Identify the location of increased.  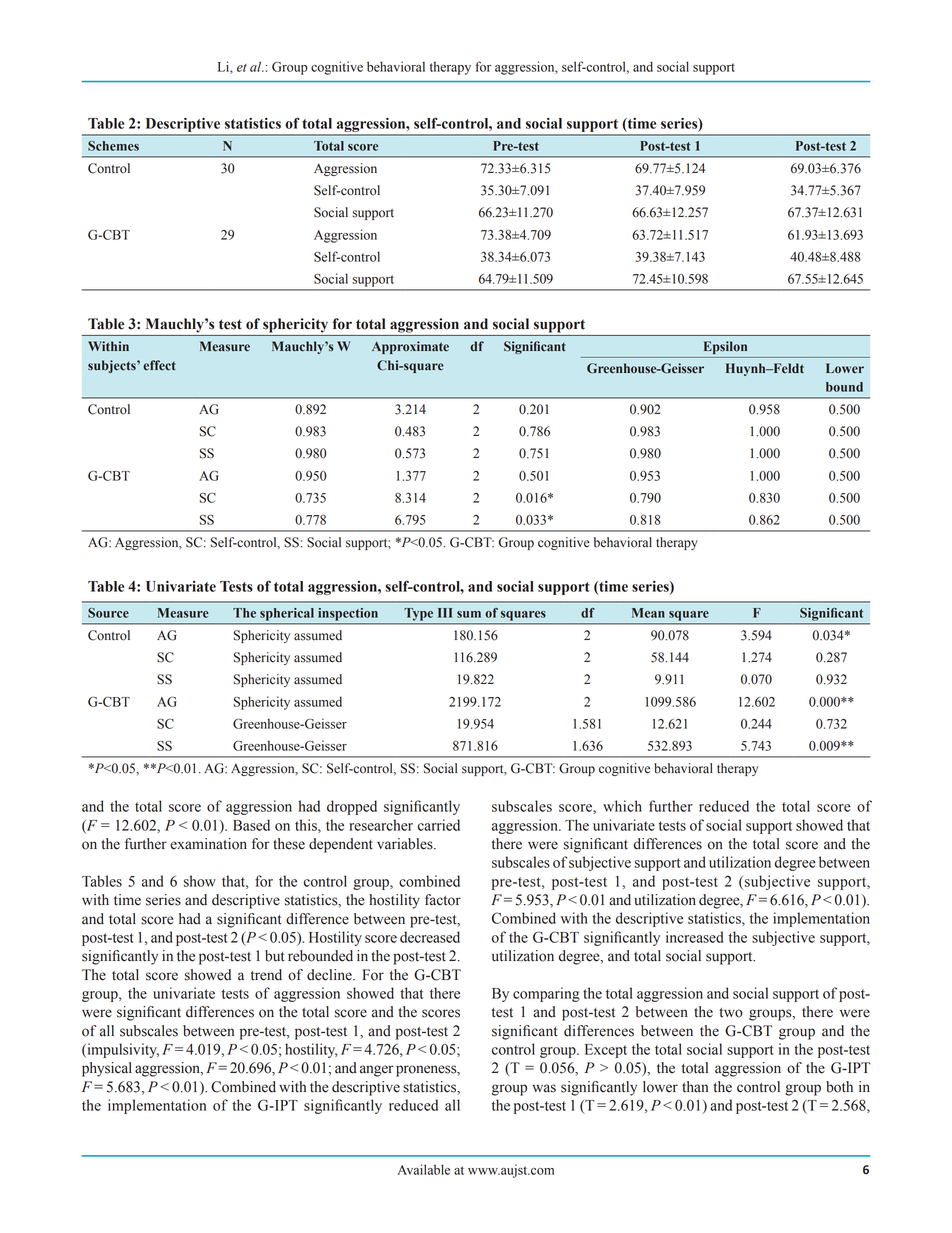
(694, 937).
